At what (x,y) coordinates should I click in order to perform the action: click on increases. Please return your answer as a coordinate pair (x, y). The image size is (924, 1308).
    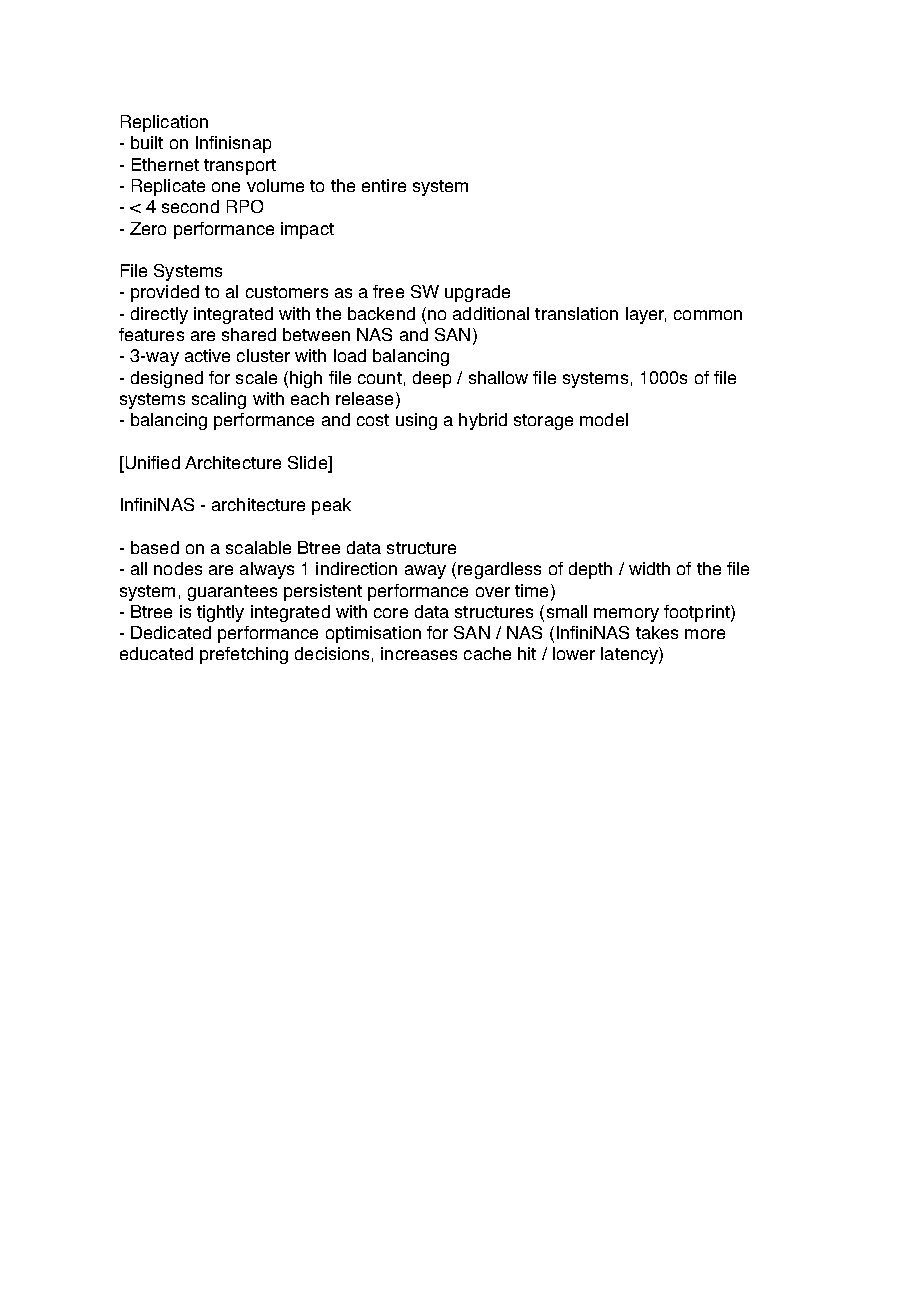
    Looking at the image, I should click on (419, 653).
